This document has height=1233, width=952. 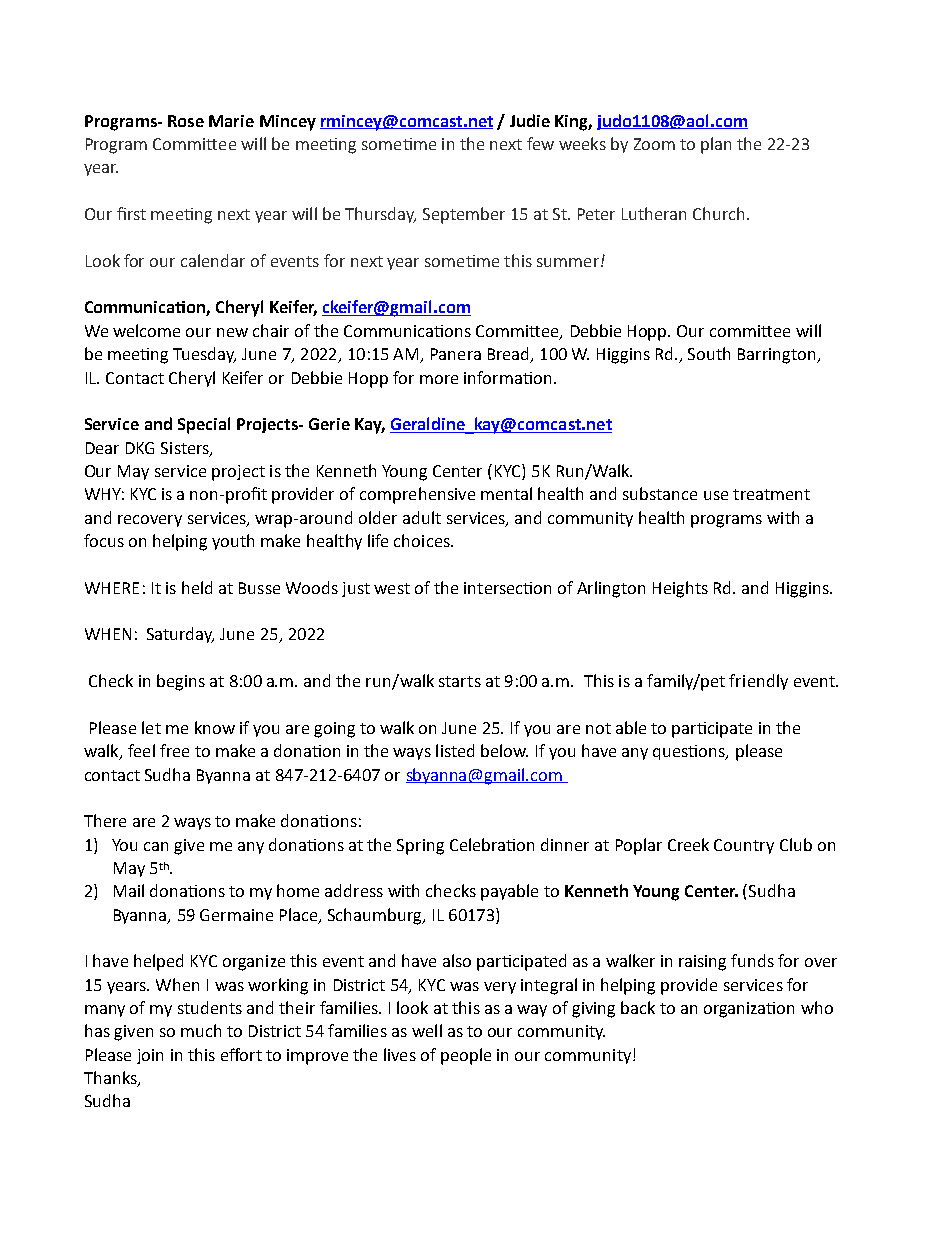 I want to click on people, so click(x=466, y=1056).
